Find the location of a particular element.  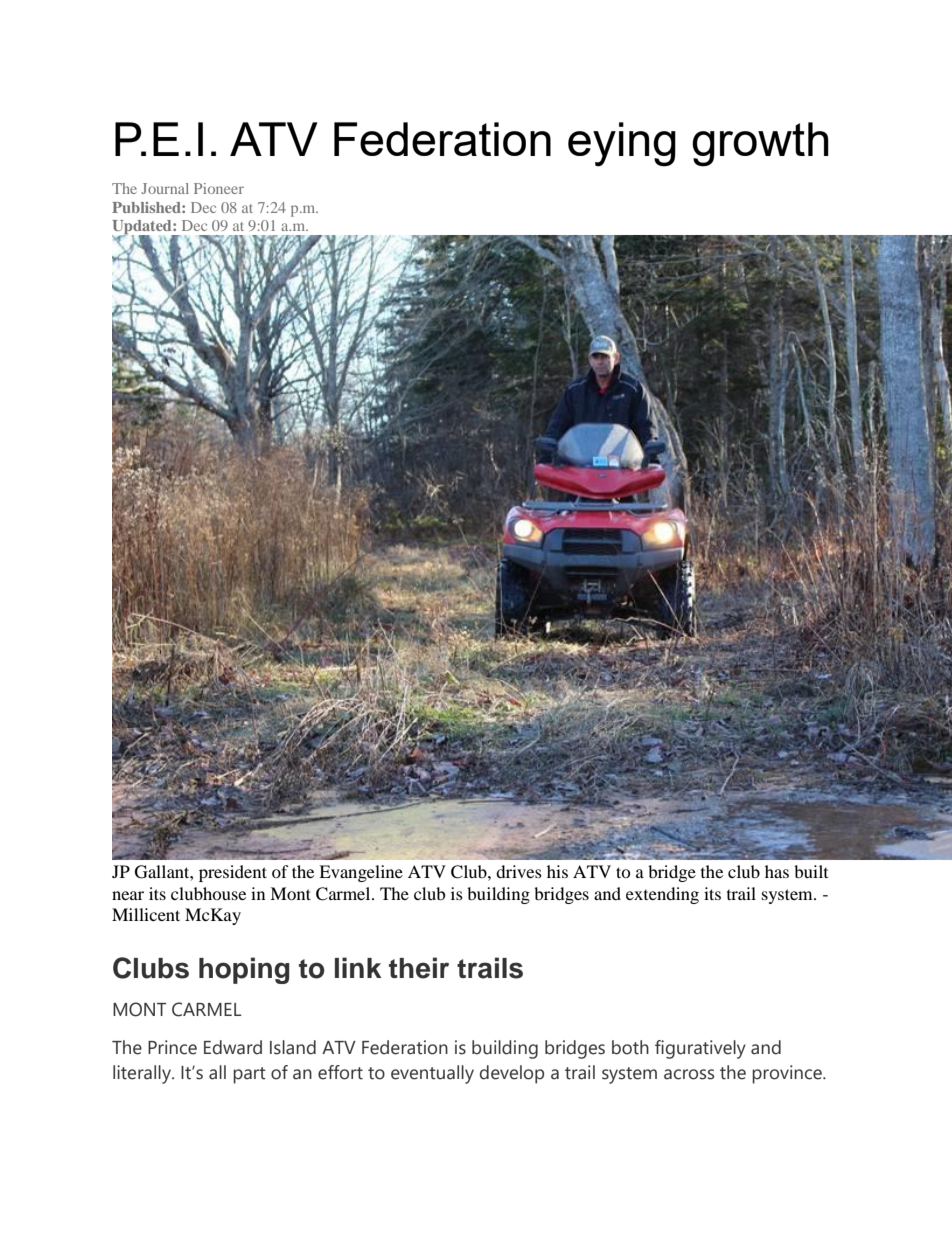

Pioneer is located at coordinates (219, 188).
